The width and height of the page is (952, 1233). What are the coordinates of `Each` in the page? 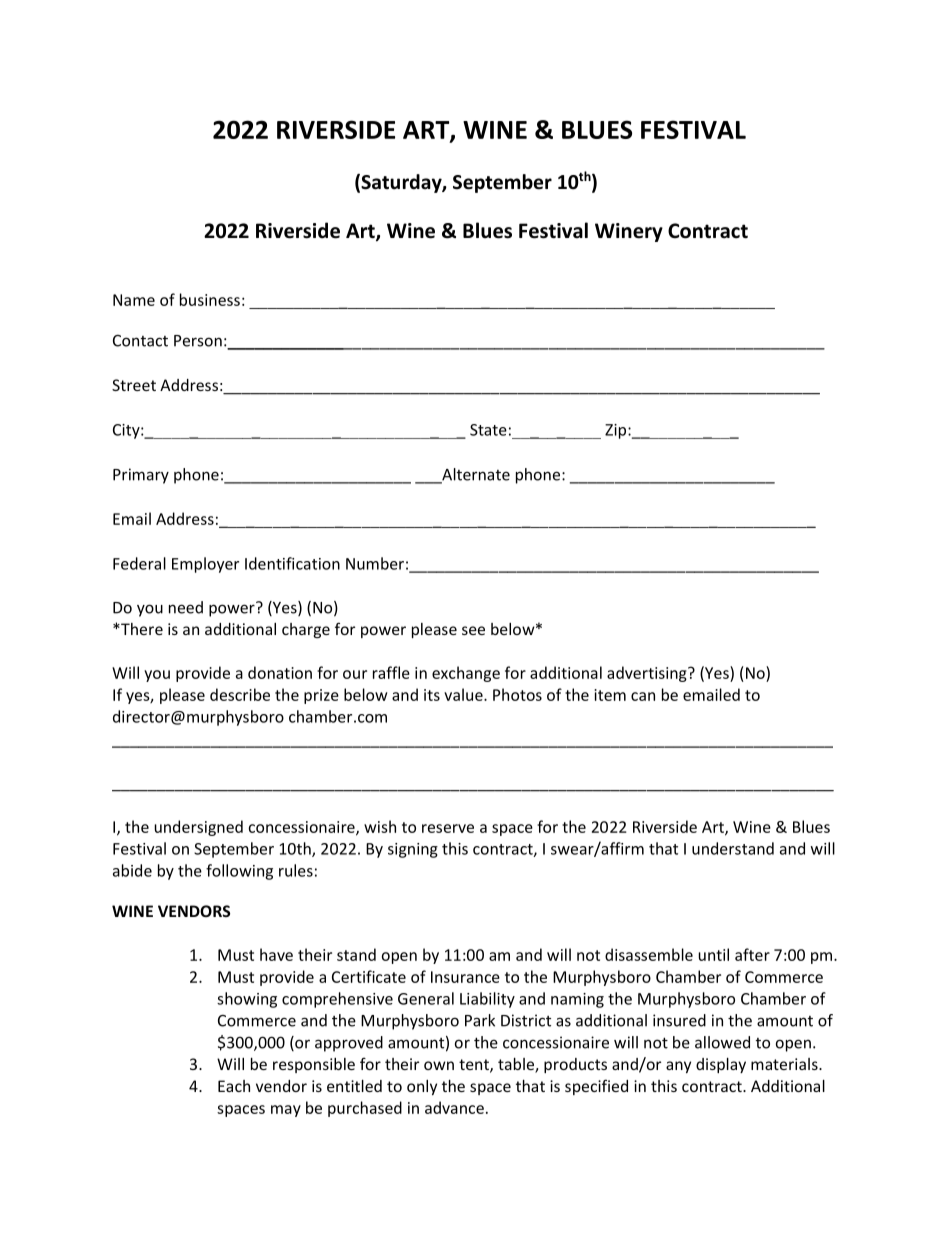 It's located at (234, 1086).
